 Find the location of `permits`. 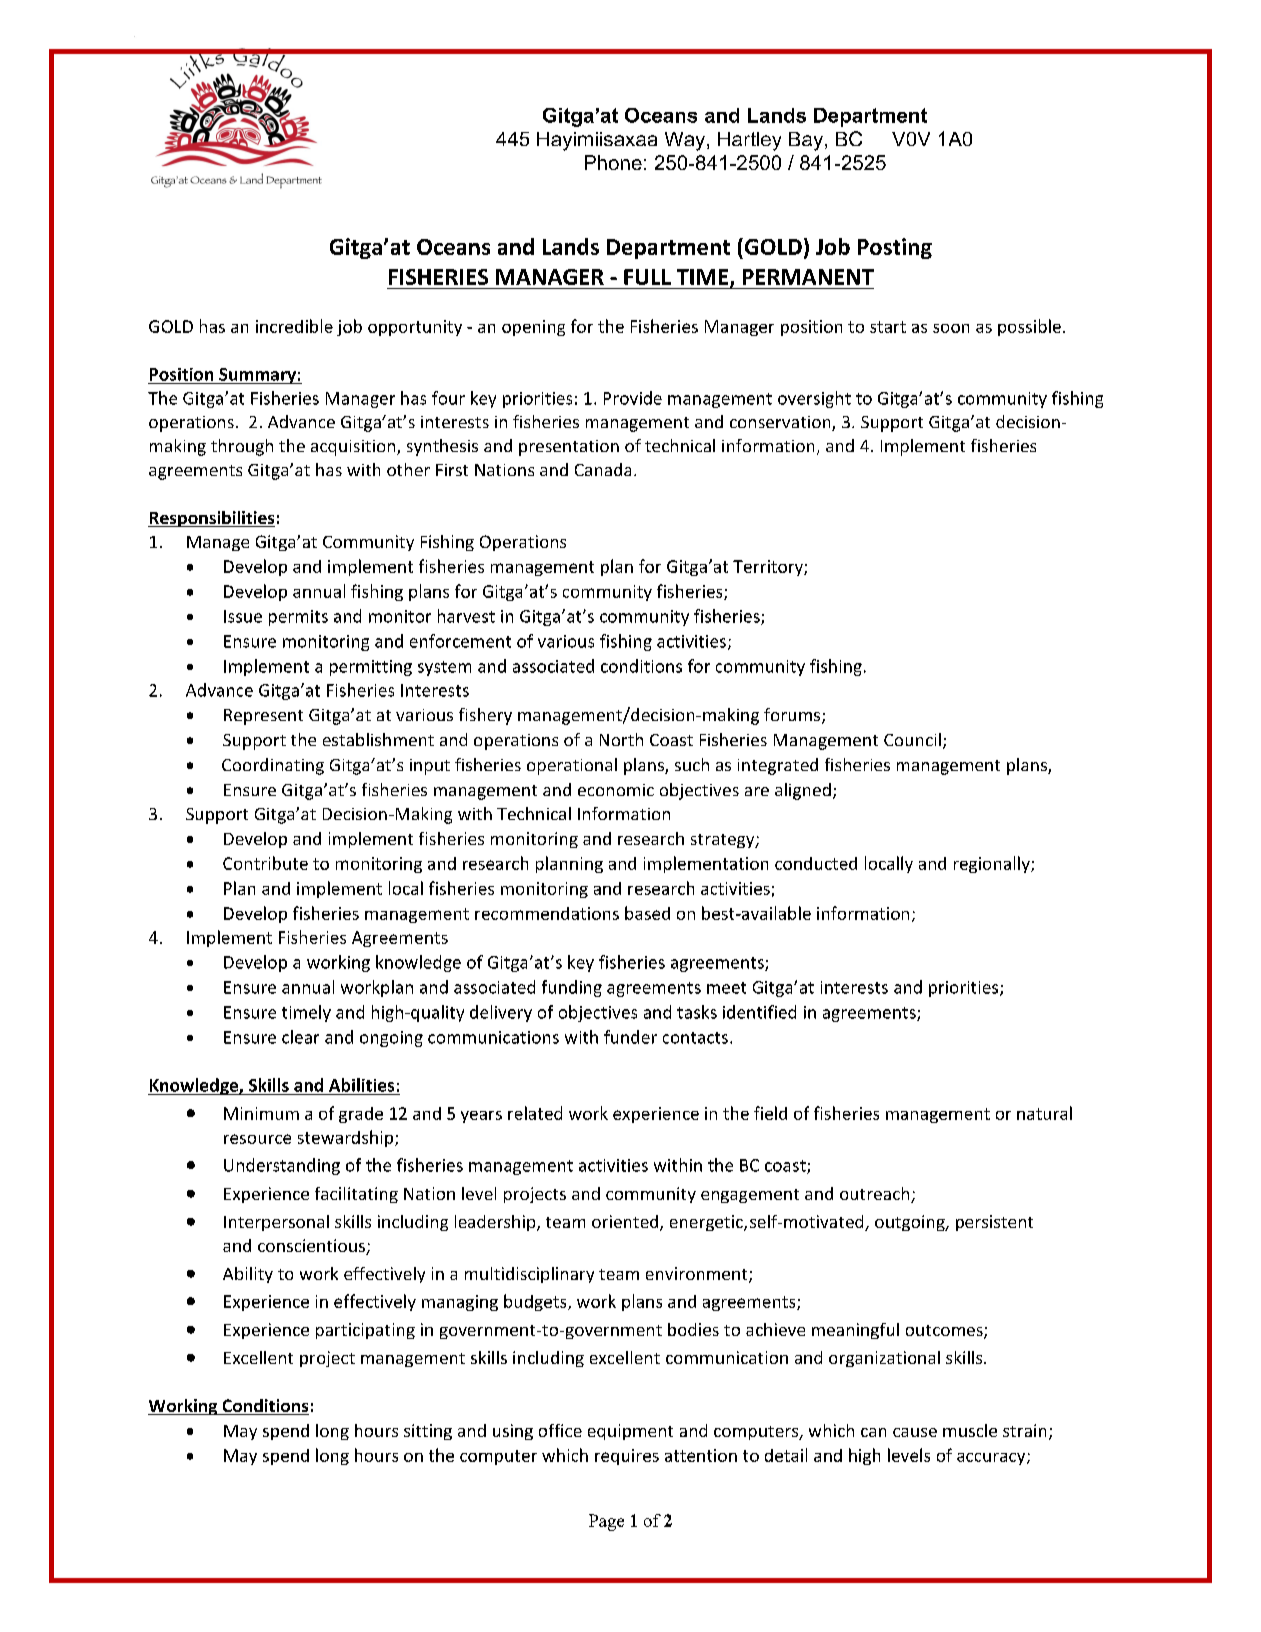

permits is located at coordinates (298, 618).
